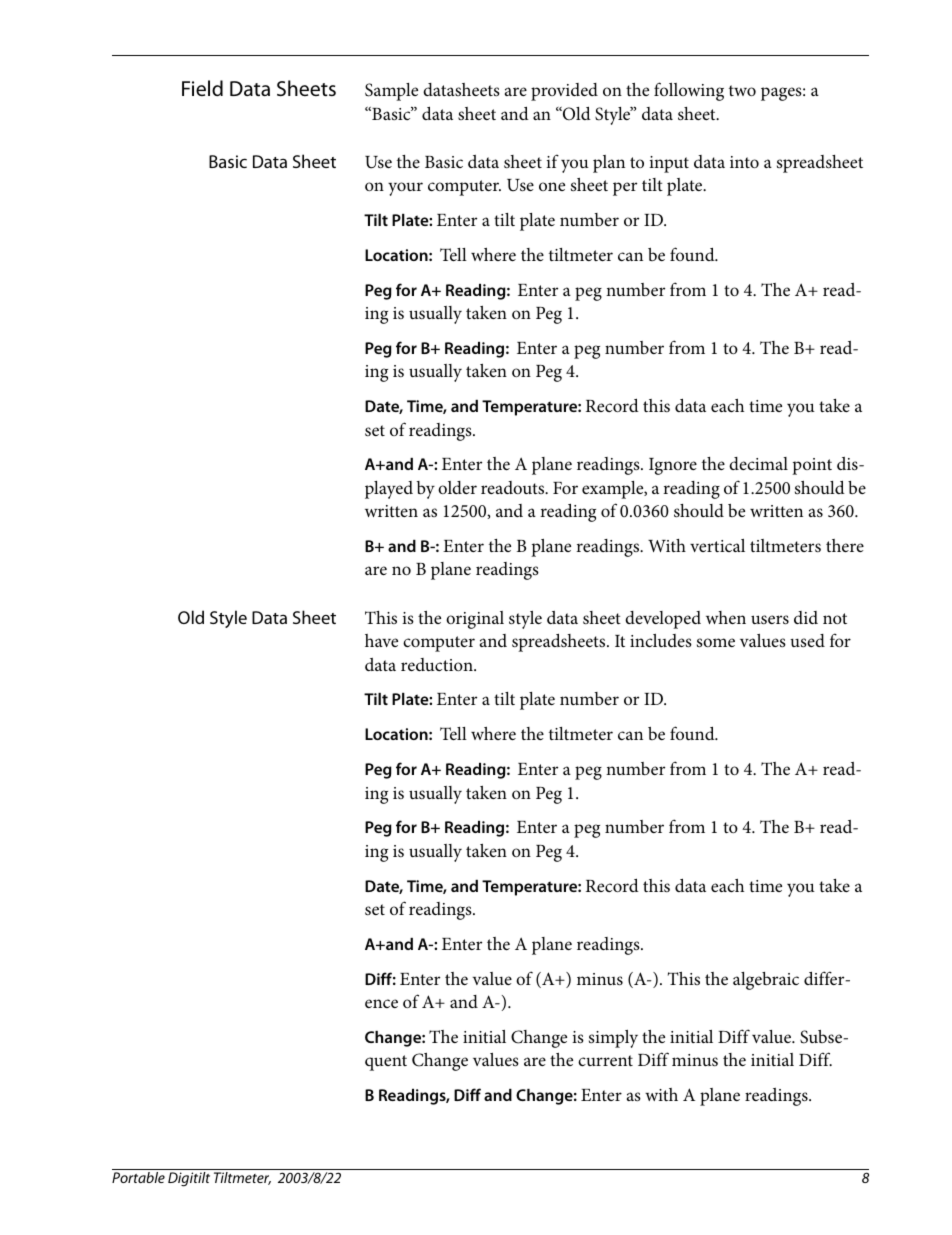 The height and width of the page is (1235, 952). Describe the element at coordinates (381, 640) in the page. I see `have` at that location.
